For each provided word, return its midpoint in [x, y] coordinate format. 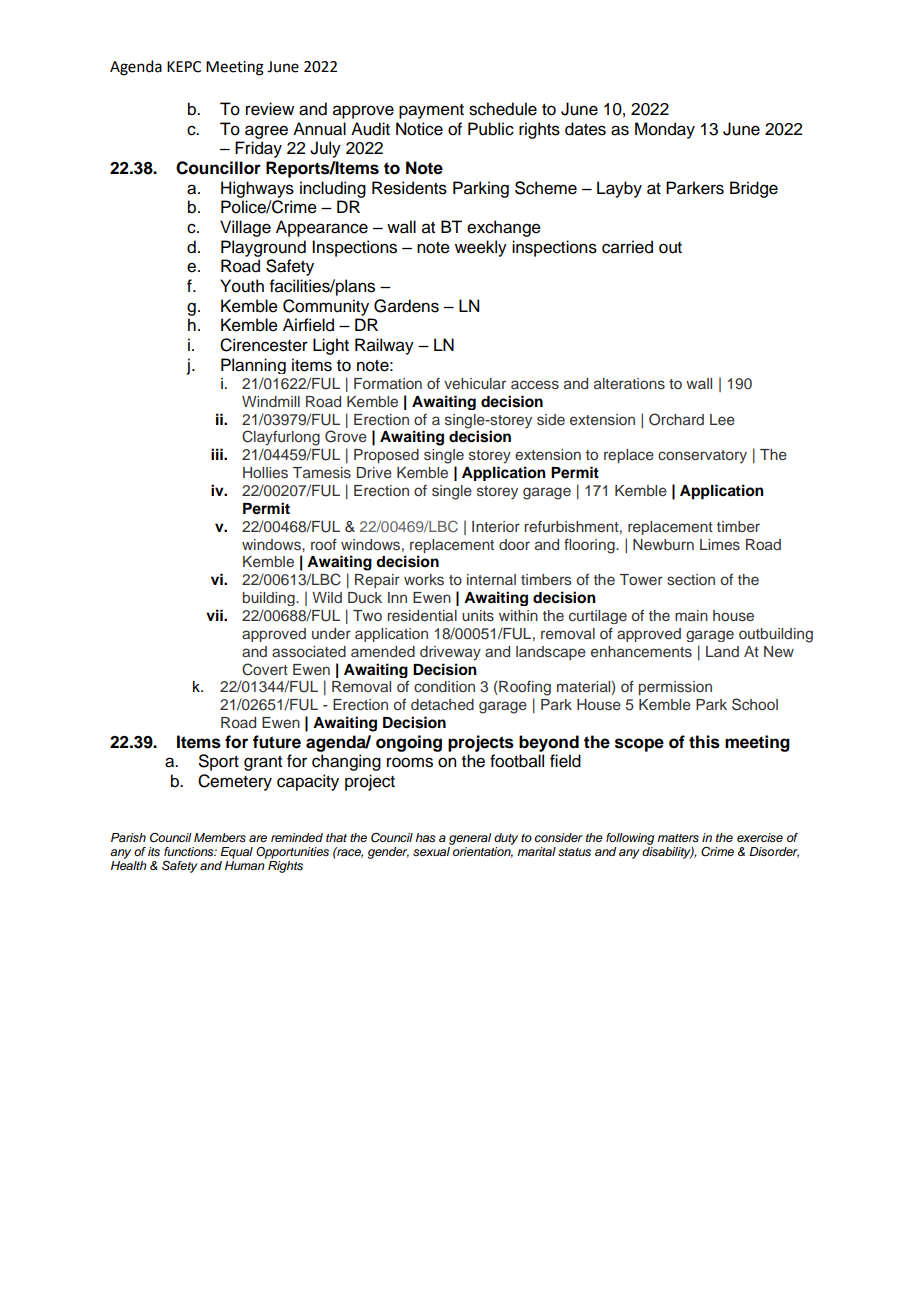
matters [678, 838]
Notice [419, 129]
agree [266, 132]
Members [220, 838]
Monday [665, 130]
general [470, 839]
